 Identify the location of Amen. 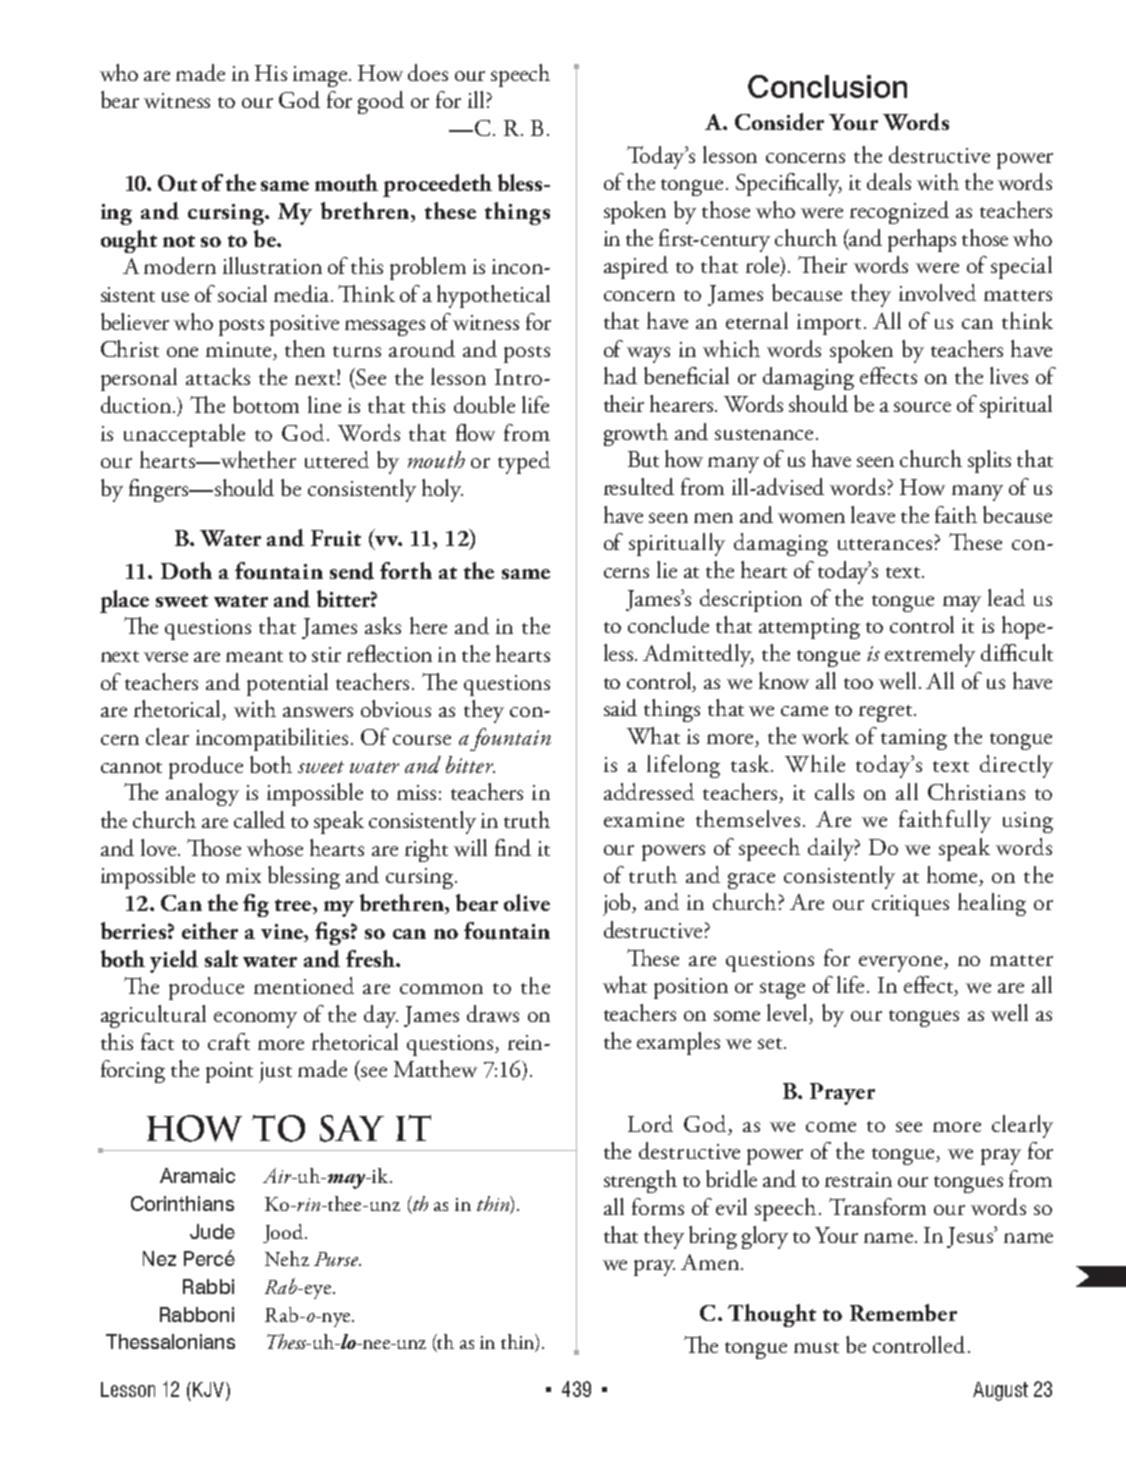
(710, 1262).
